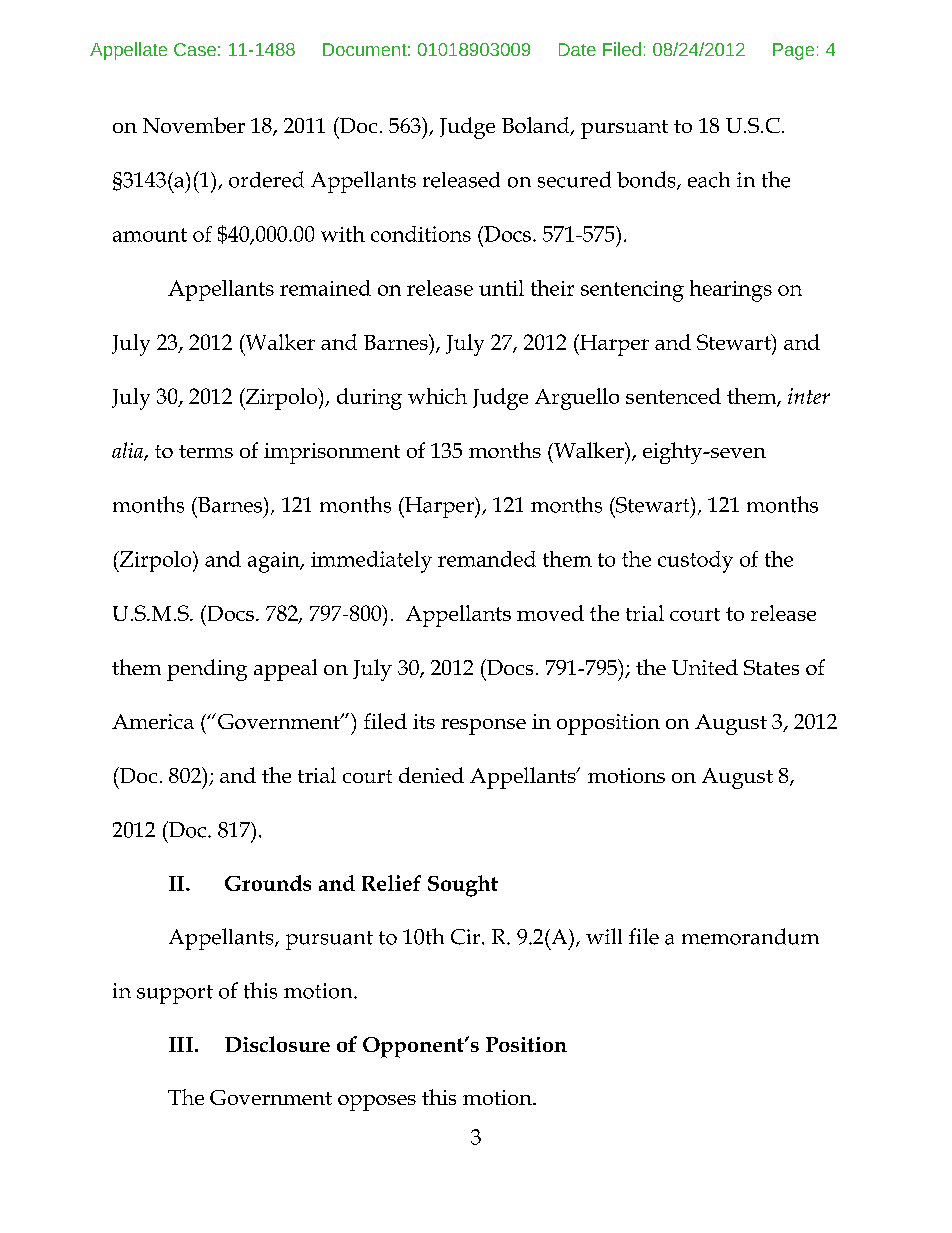  What do you see at coordinates (705, 667) in the document?
I see `United` at bounding box center [705, 667].
